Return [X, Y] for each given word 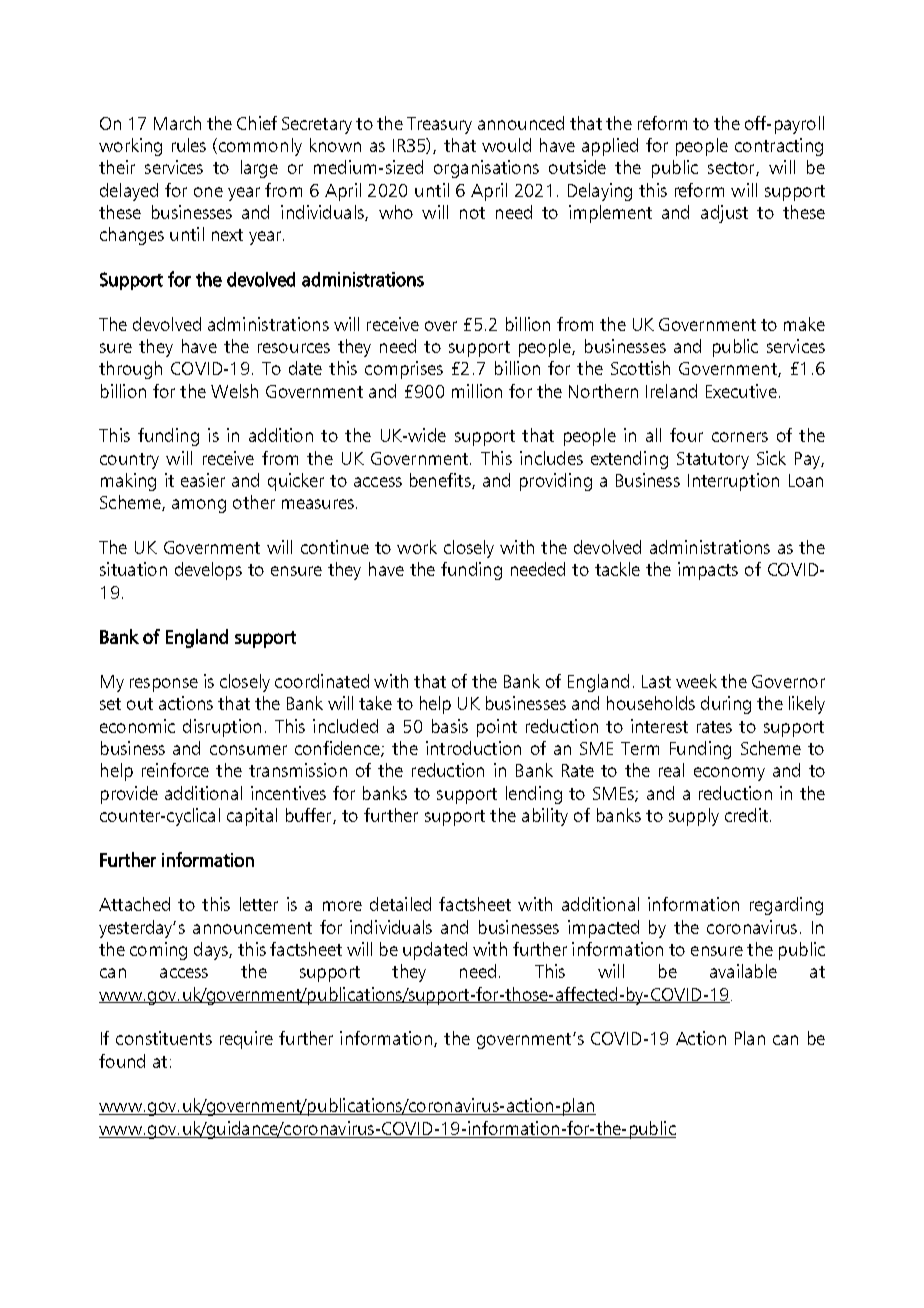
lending [534, 795]
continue [335, 547]
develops [208, 571]
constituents [164, 1038]
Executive [741, 391]
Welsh [234, 391]
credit [746, 815]
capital [252, 817]
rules [189, 145]
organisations [486, 169]
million [477, 391]
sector [732, 169]
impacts [708, 571]
